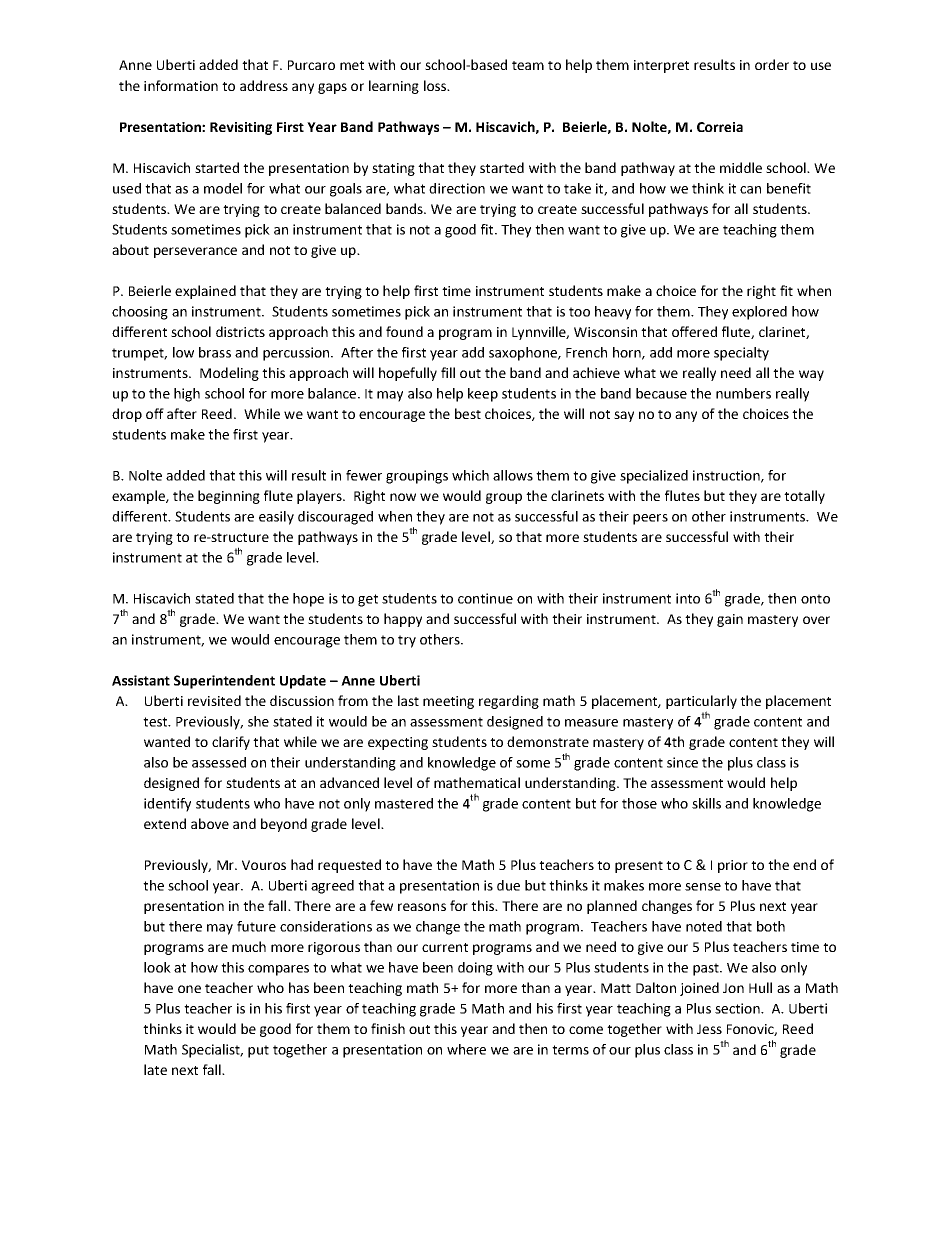 The width and height of the screenshot is (952, 1233). Describe the element at coordinates (772, 64) in the screenshot. I see `order` at that location.
